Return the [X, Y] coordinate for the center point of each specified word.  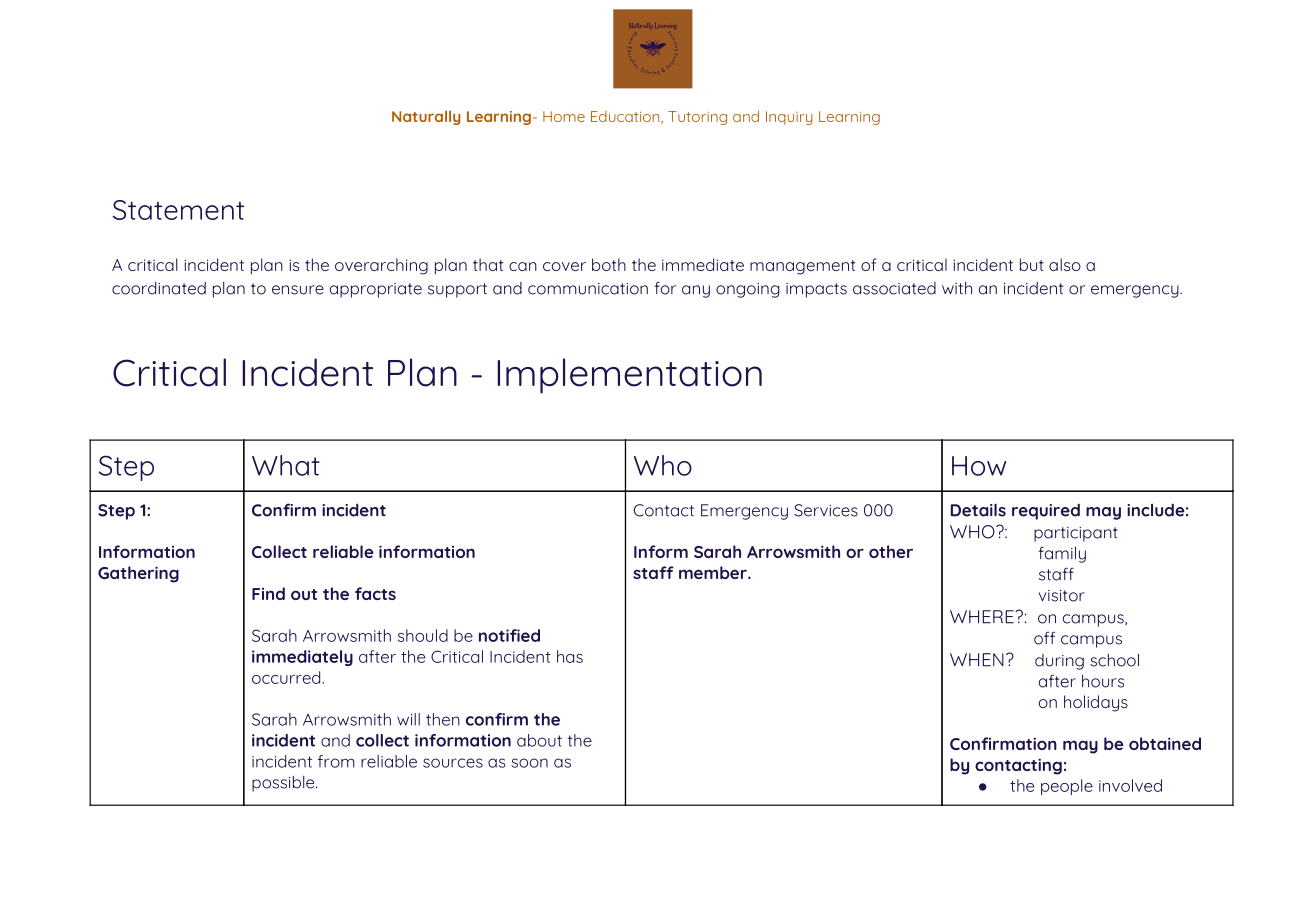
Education [626, 117]
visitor [1062, 596]
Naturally [426, 117]
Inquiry [789, 118]
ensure [298, 290]
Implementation [629, 376]
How [979, 466]
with [957, 288]
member [714, 572]
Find [268, 593]
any [696, 291]
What [286, 465]
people [1067, 787]
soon [529, 763]
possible [284, 784]
